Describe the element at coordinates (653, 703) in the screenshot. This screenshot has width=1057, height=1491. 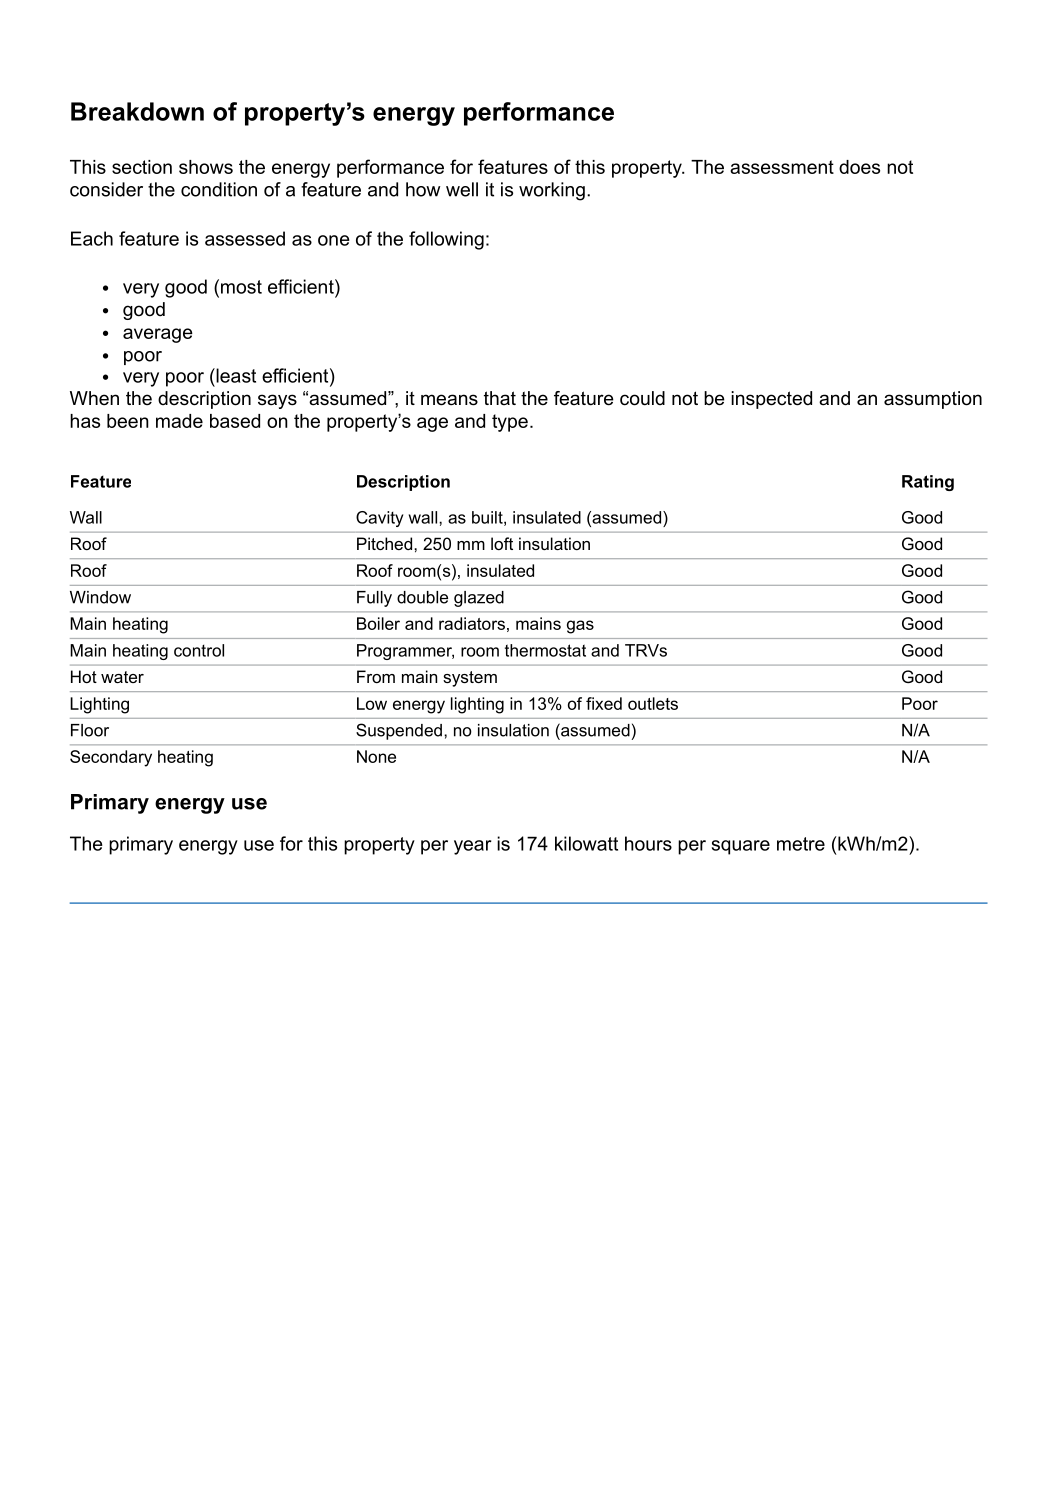
I see `outlets` at that location.
